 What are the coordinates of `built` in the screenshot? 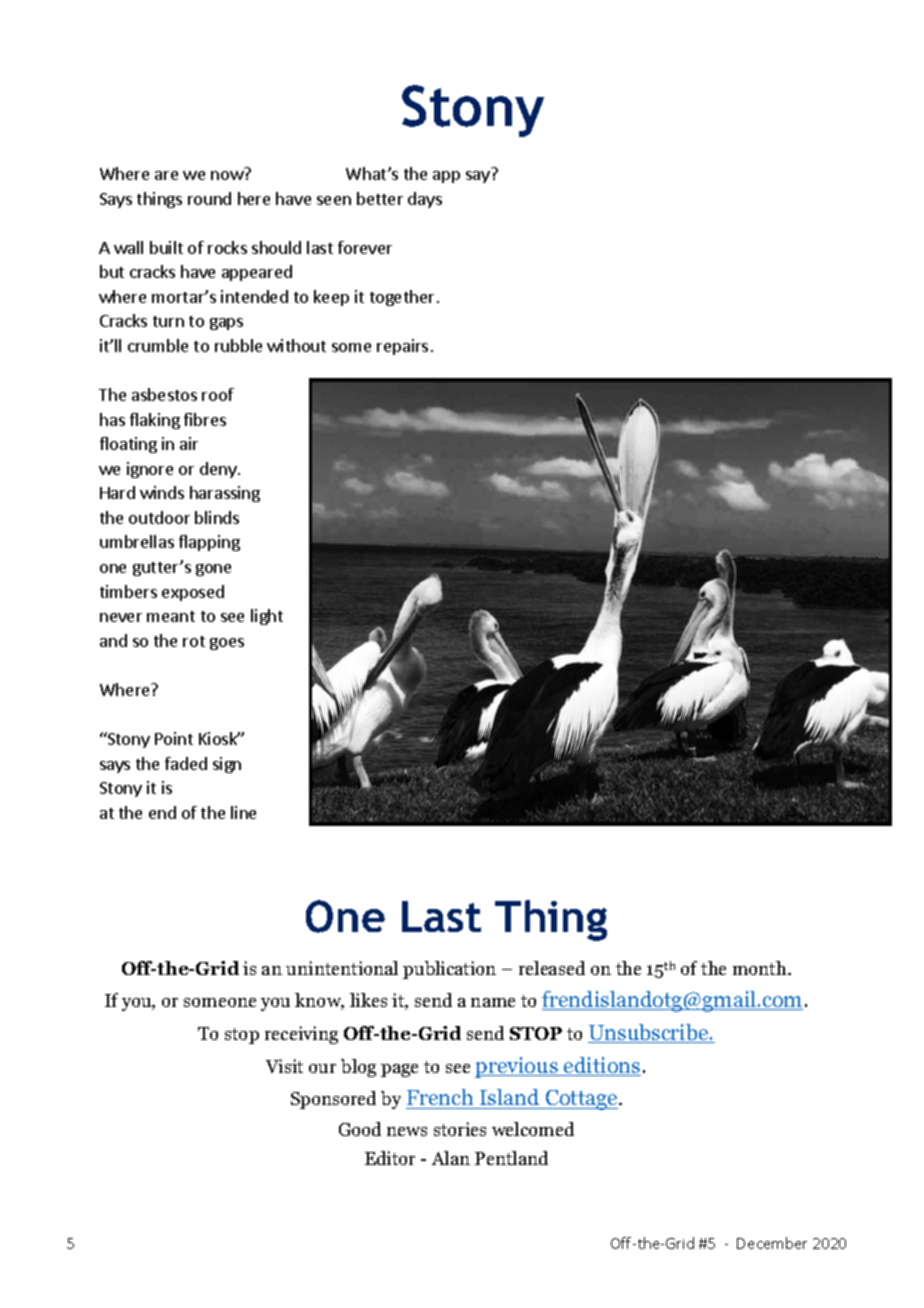 It's located at (166, 247).
